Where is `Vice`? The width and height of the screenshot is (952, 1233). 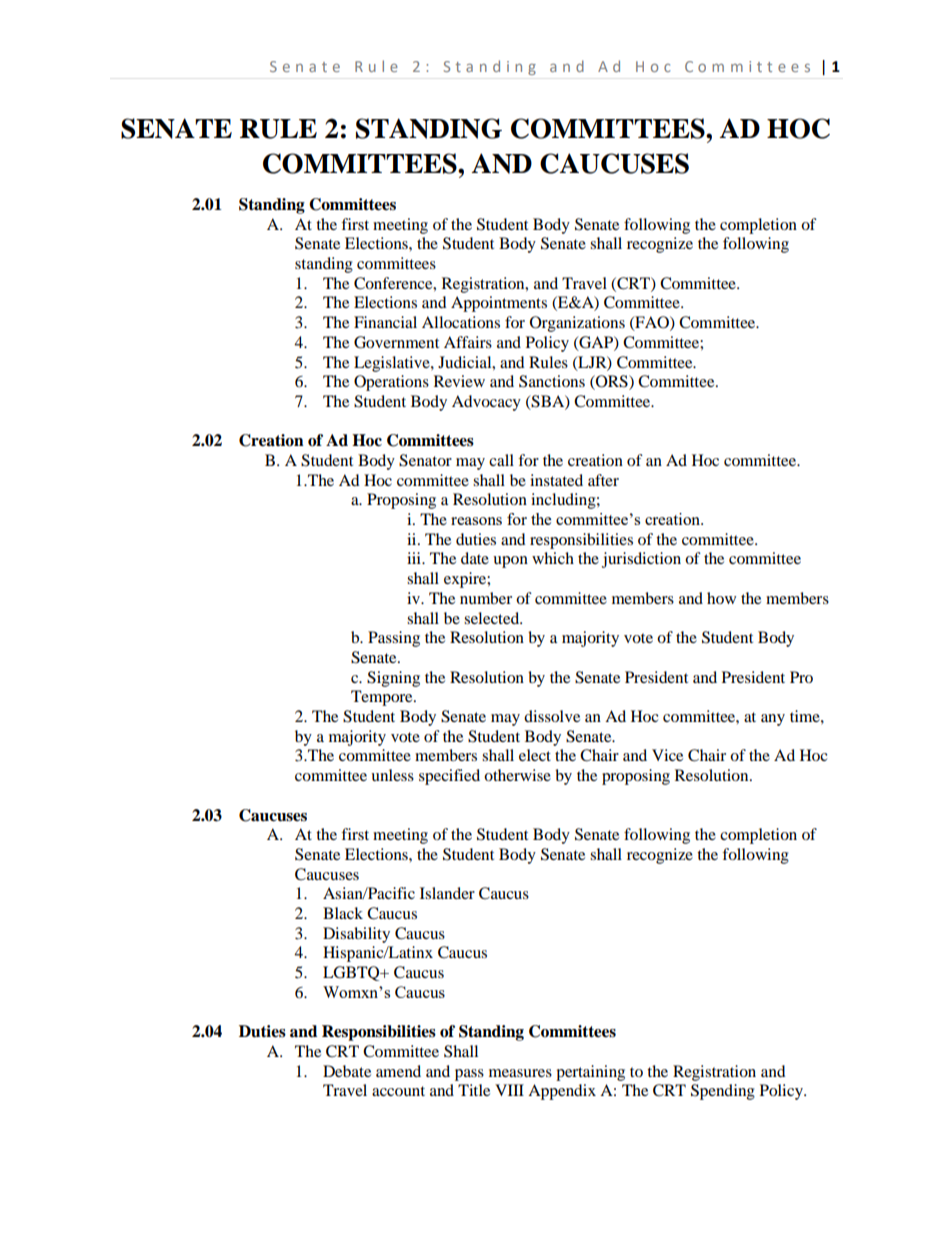 Vice is located at coordinates (667, 755).
